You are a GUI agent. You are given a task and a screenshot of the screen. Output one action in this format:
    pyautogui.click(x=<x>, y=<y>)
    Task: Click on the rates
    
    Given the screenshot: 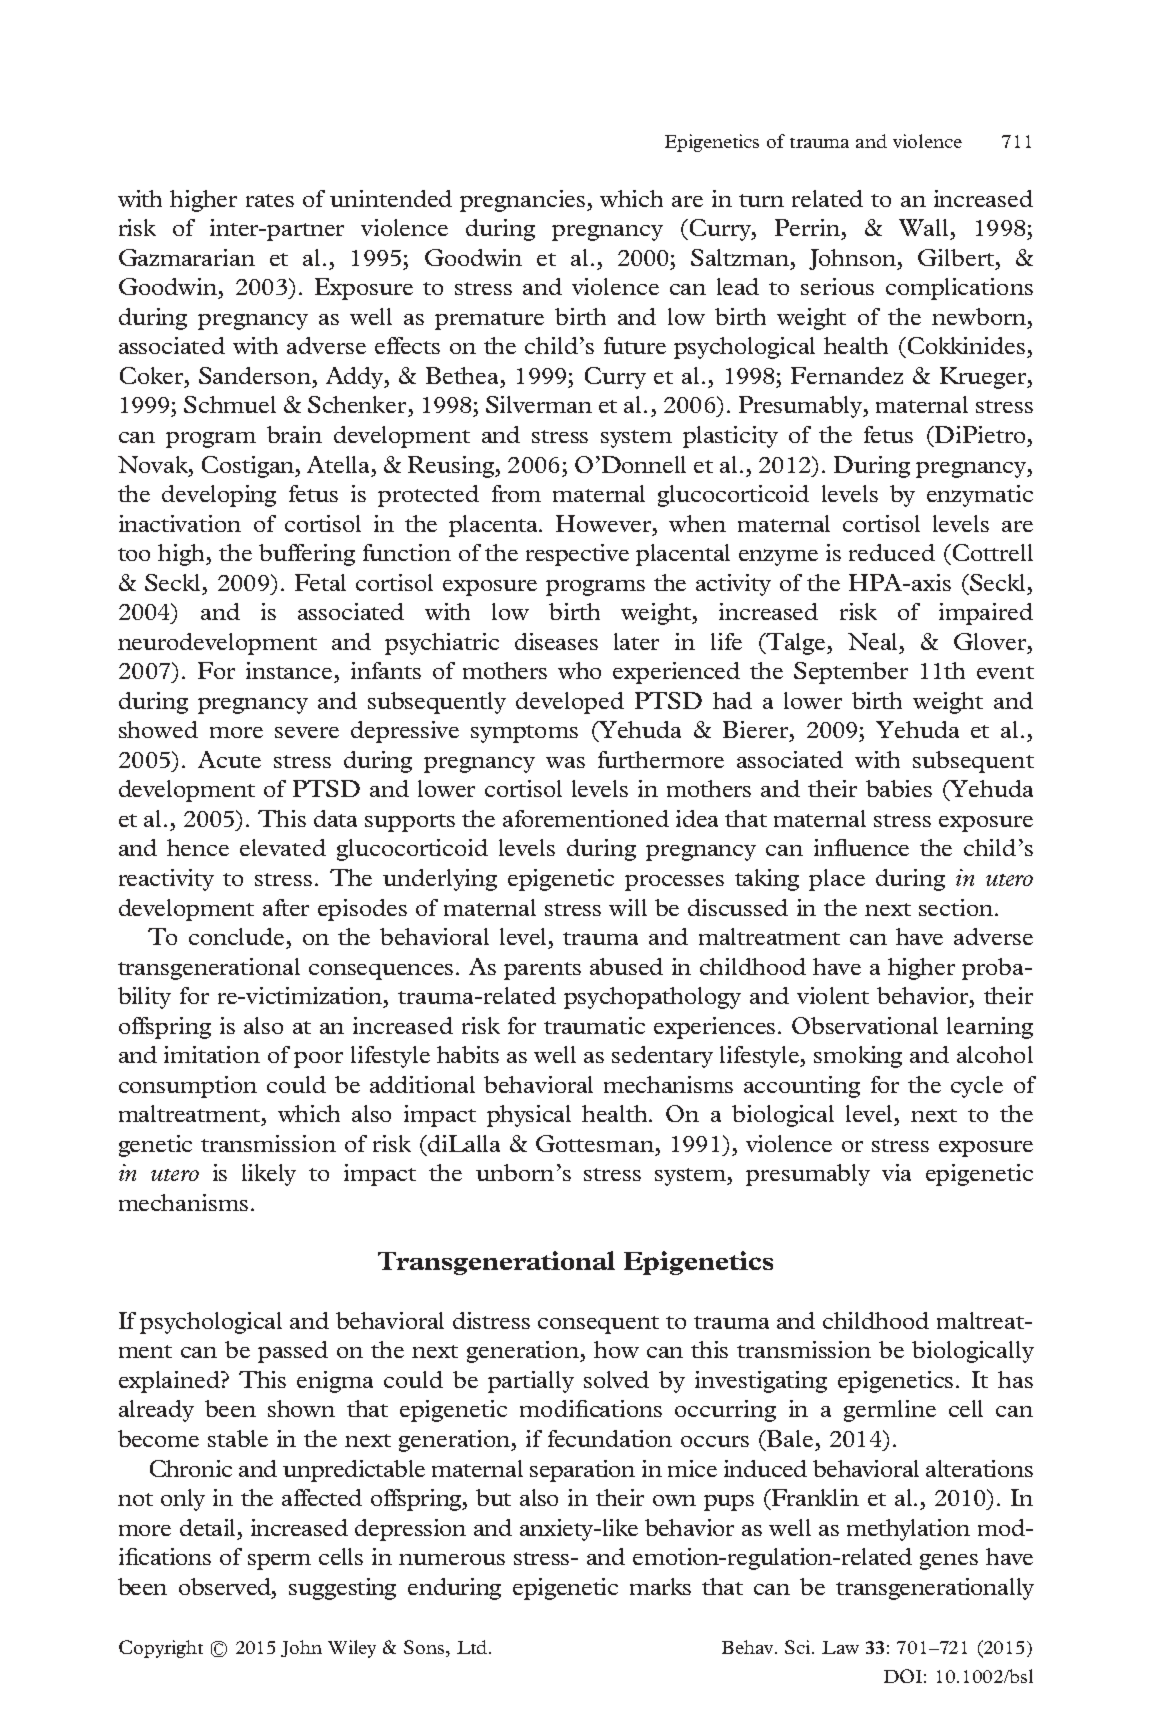 What is the action you would take?
    pyautogui.click(x=270, y=200)
